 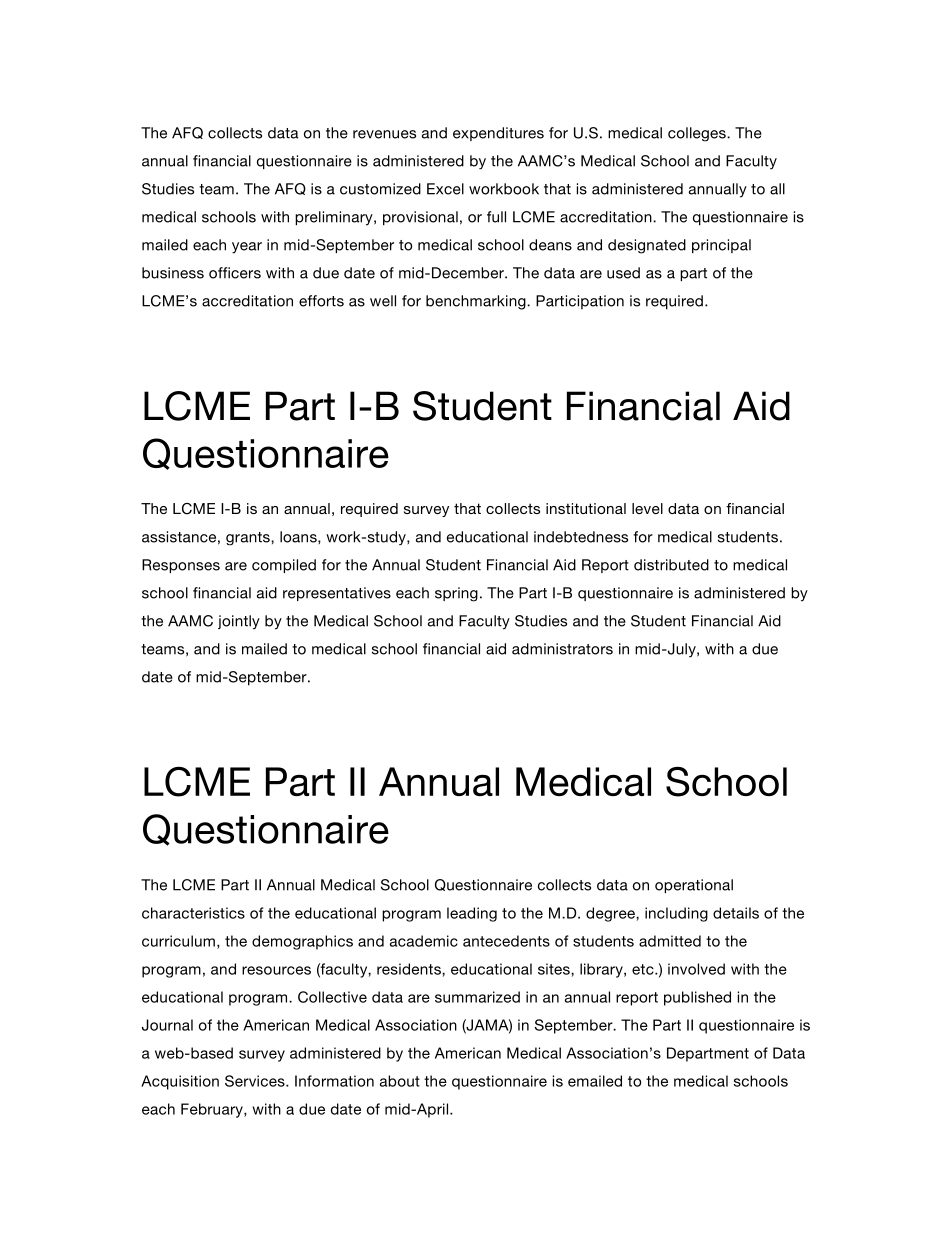 What do you see at coordinates (472, 914) in the screenshot?
I see `leading` at bounding box center [472, 914].
